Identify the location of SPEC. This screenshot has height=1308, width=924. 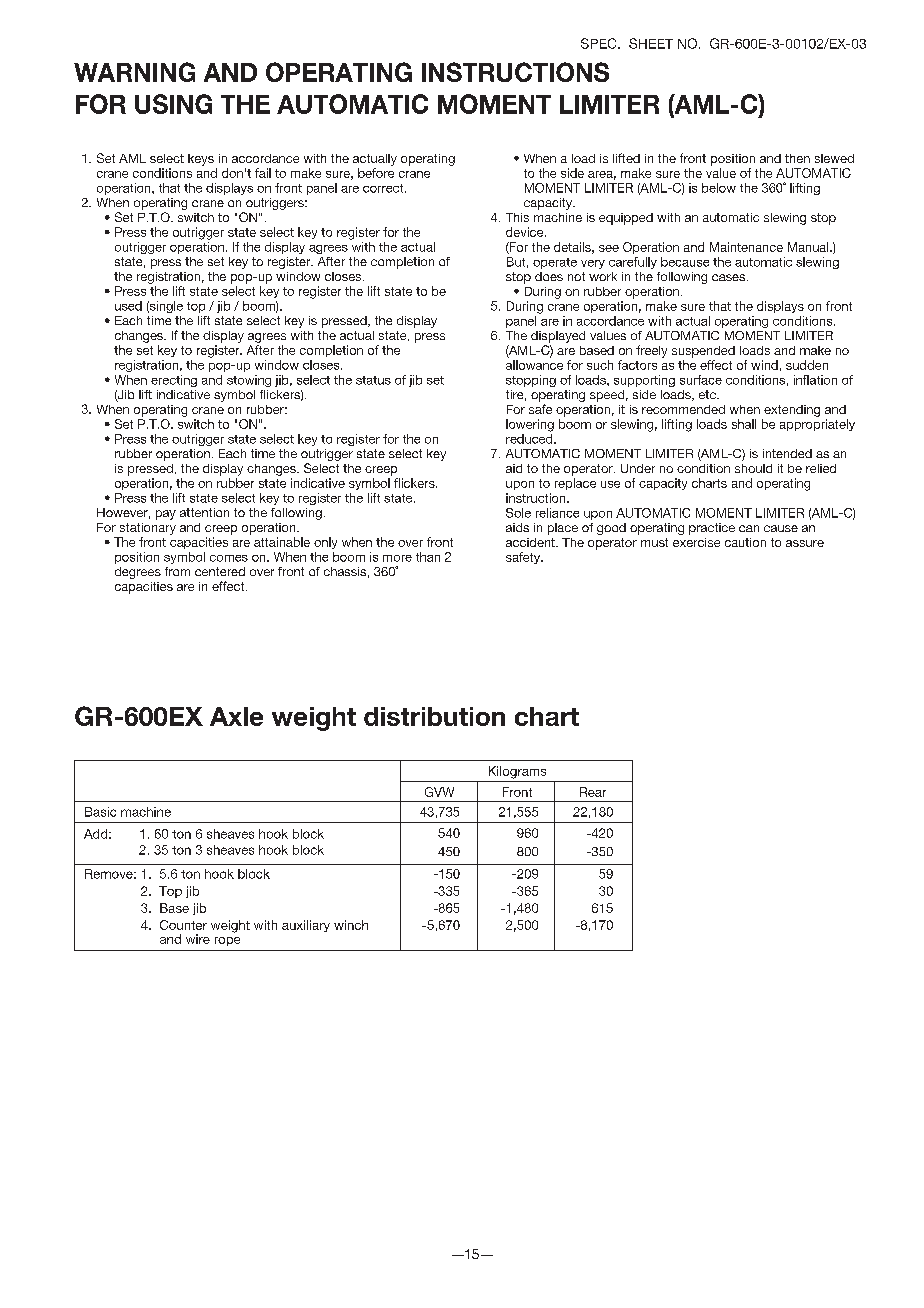
(600, 43).
